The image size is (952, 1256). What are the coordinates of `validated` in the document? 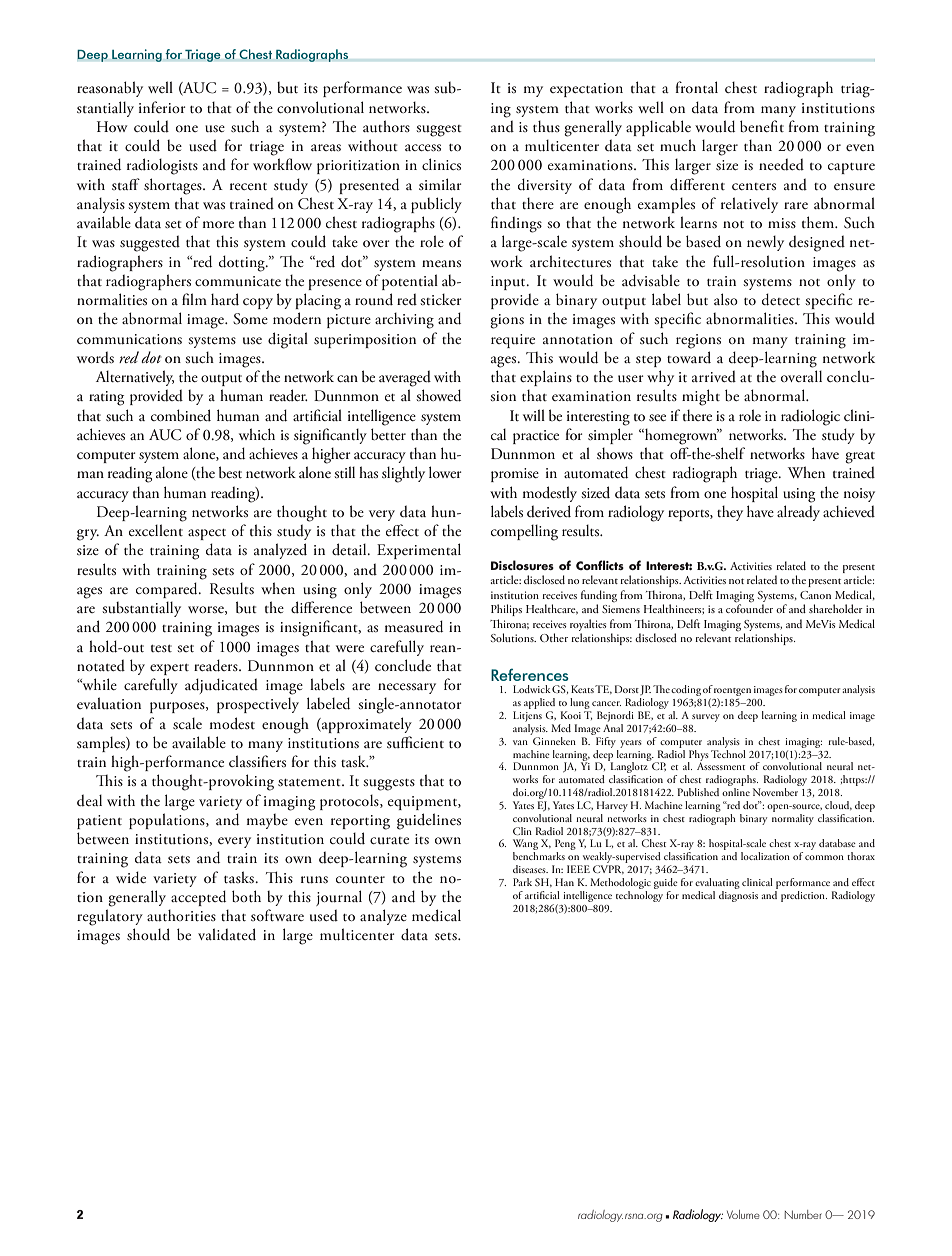 It's located at (227, 934).
